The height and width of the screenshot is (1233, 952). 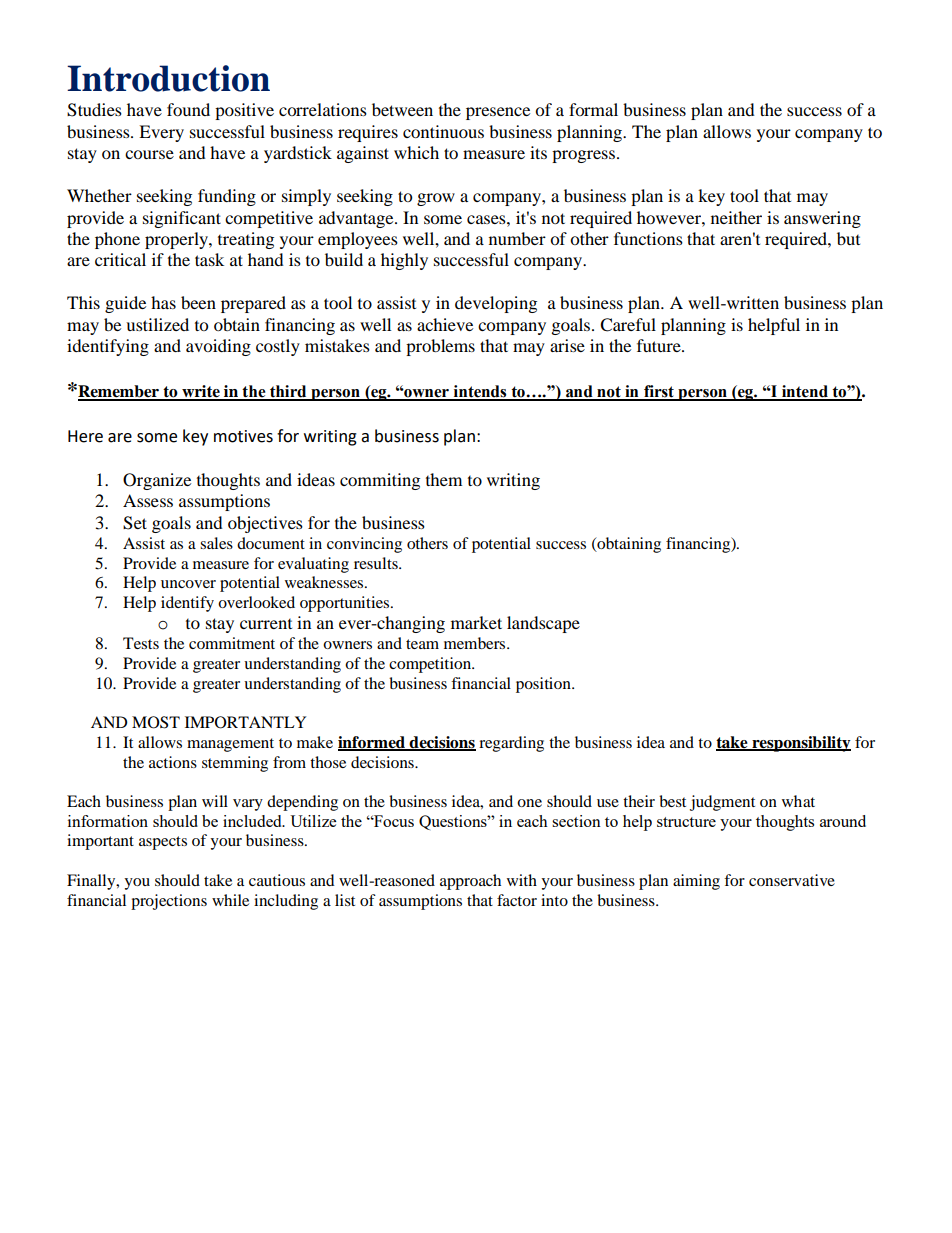 What do you see at coordinates (659, 392) in the screenshot?
I see `first` at bounding box center [659, 392].
